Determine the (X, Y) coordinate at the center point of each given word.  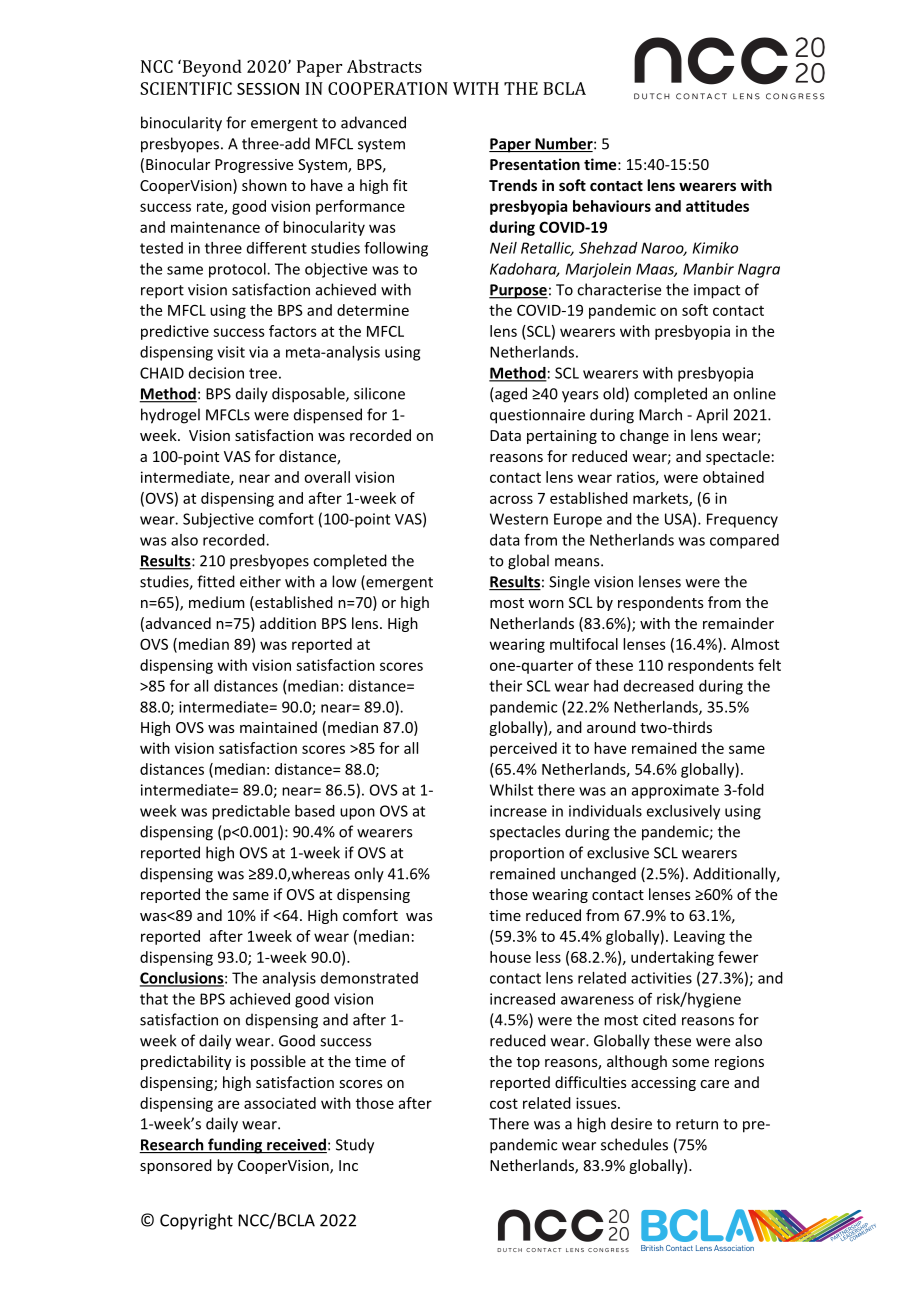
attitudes (717, 206)
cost (504, 1103)
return (697, 1124)
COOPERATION (388, 88)
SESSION (268, 89)
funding (235, 1146)
